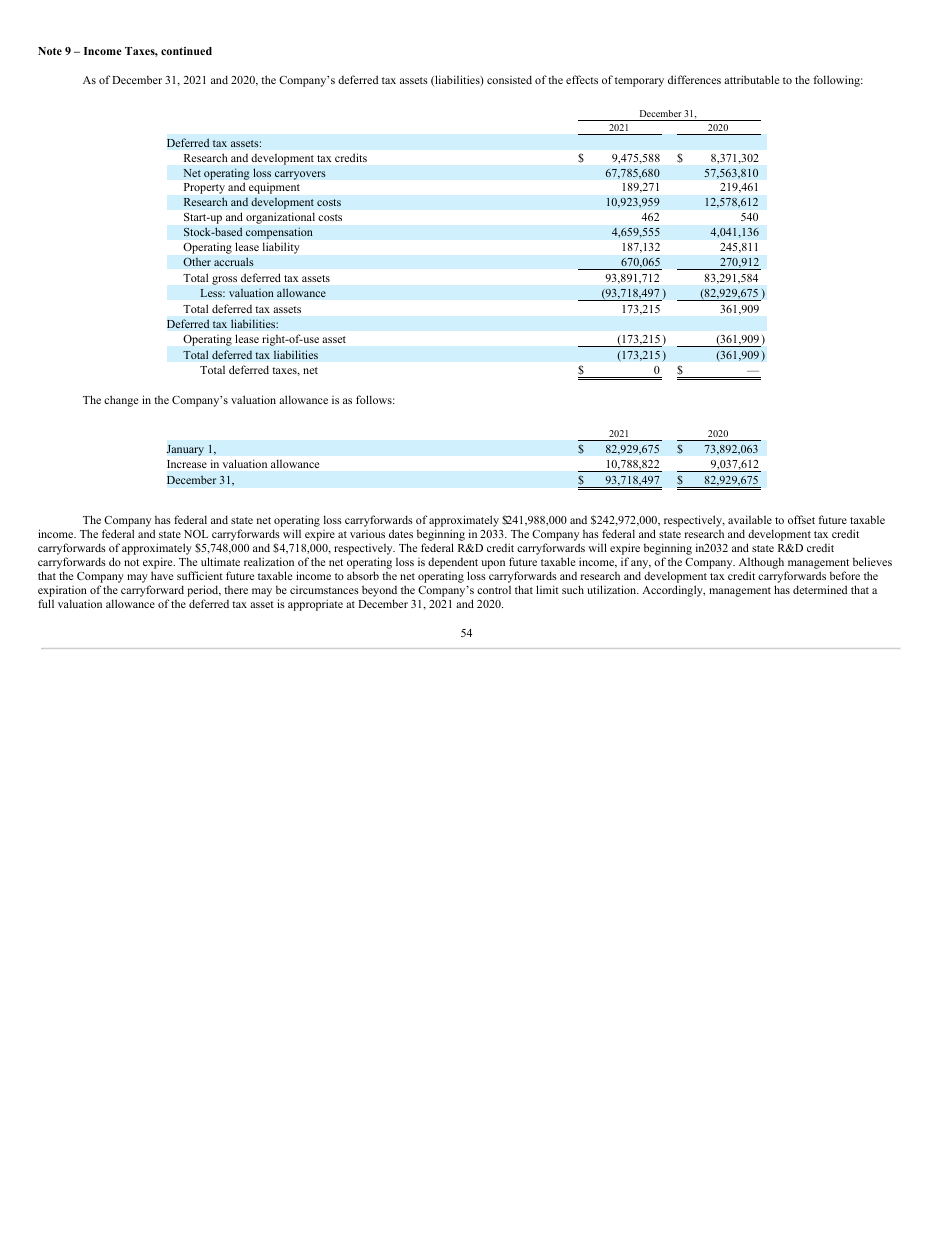 This screenshot has height=1233, width=952. Describe the element at coordinates (281, 248) in the screenshot. I see `liability` at that location.
